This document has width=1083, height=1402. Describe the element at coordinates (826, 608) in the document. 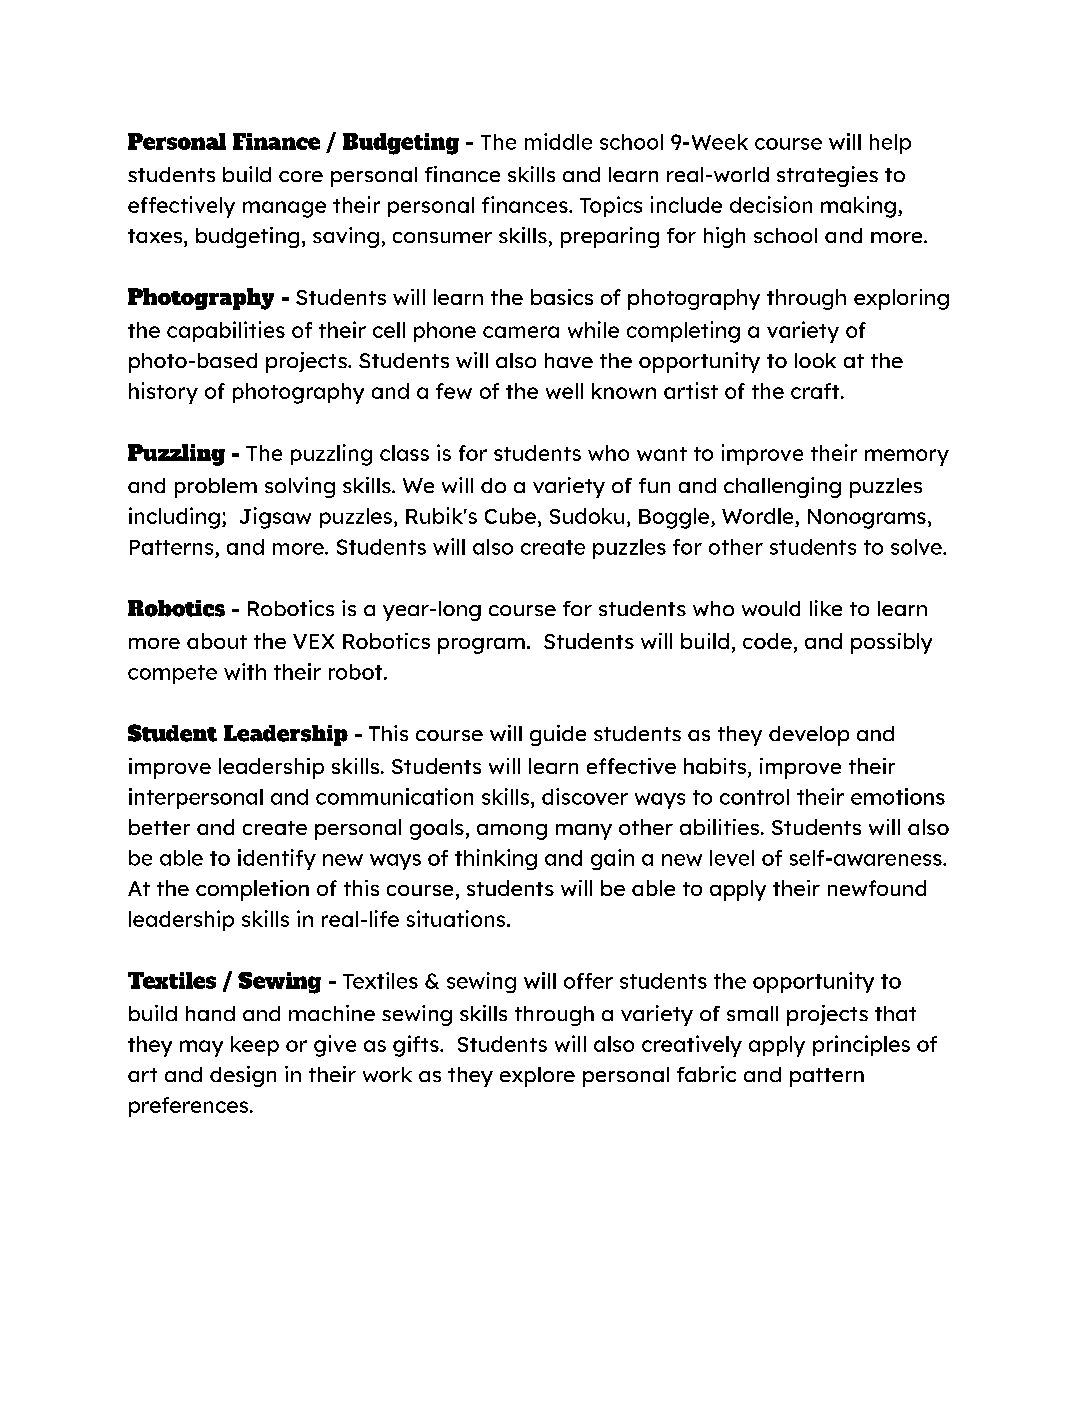

I see `like` at that location.
